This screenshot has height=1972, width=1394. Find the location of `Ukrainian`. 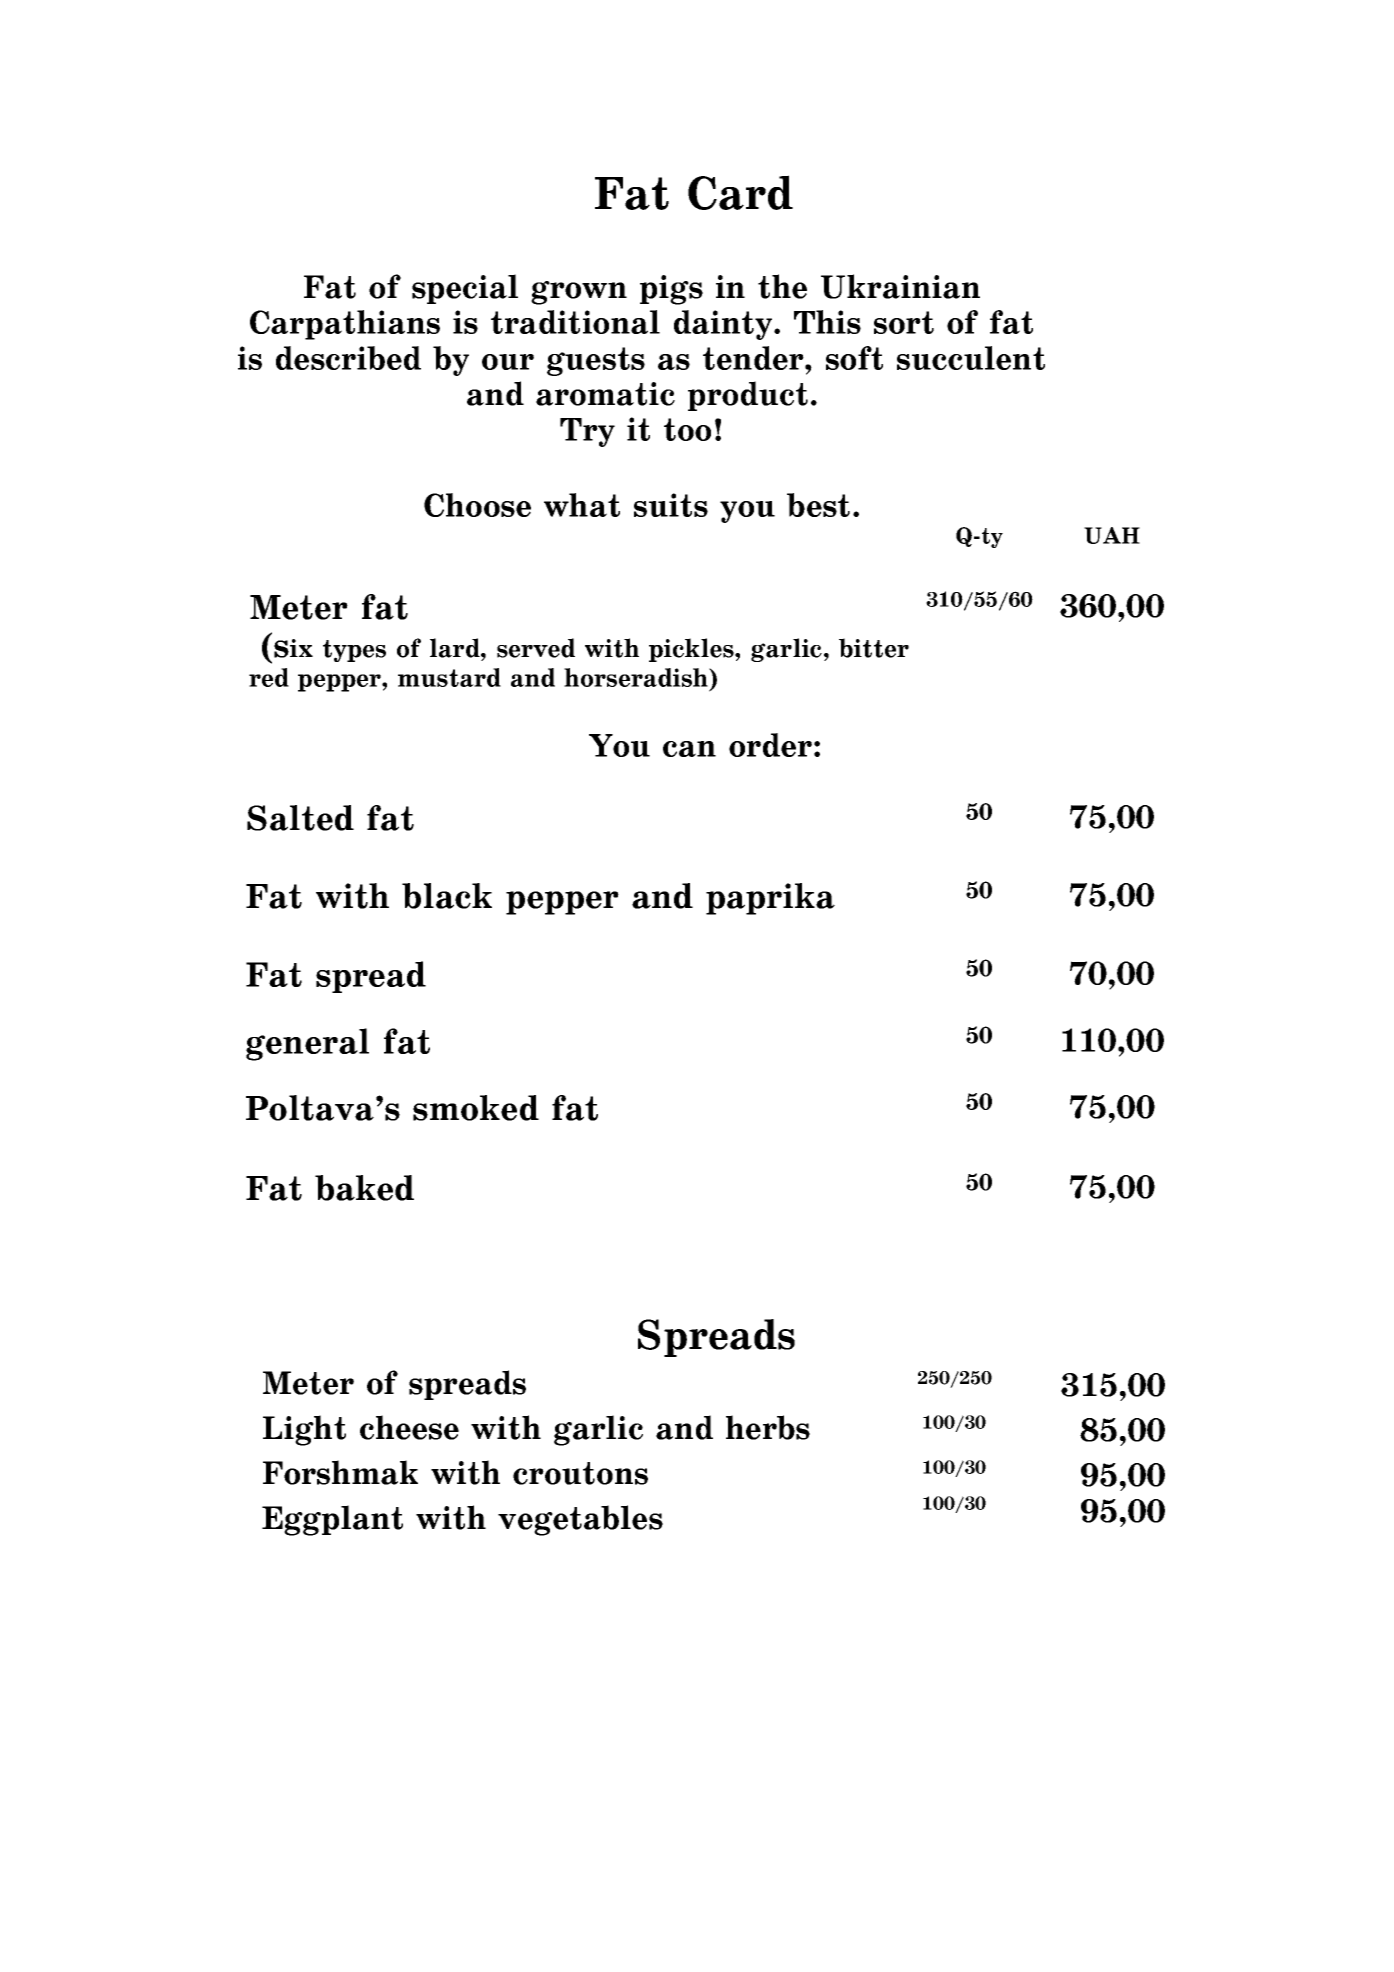

Ukrainian is located at coordinates (900, 286).
